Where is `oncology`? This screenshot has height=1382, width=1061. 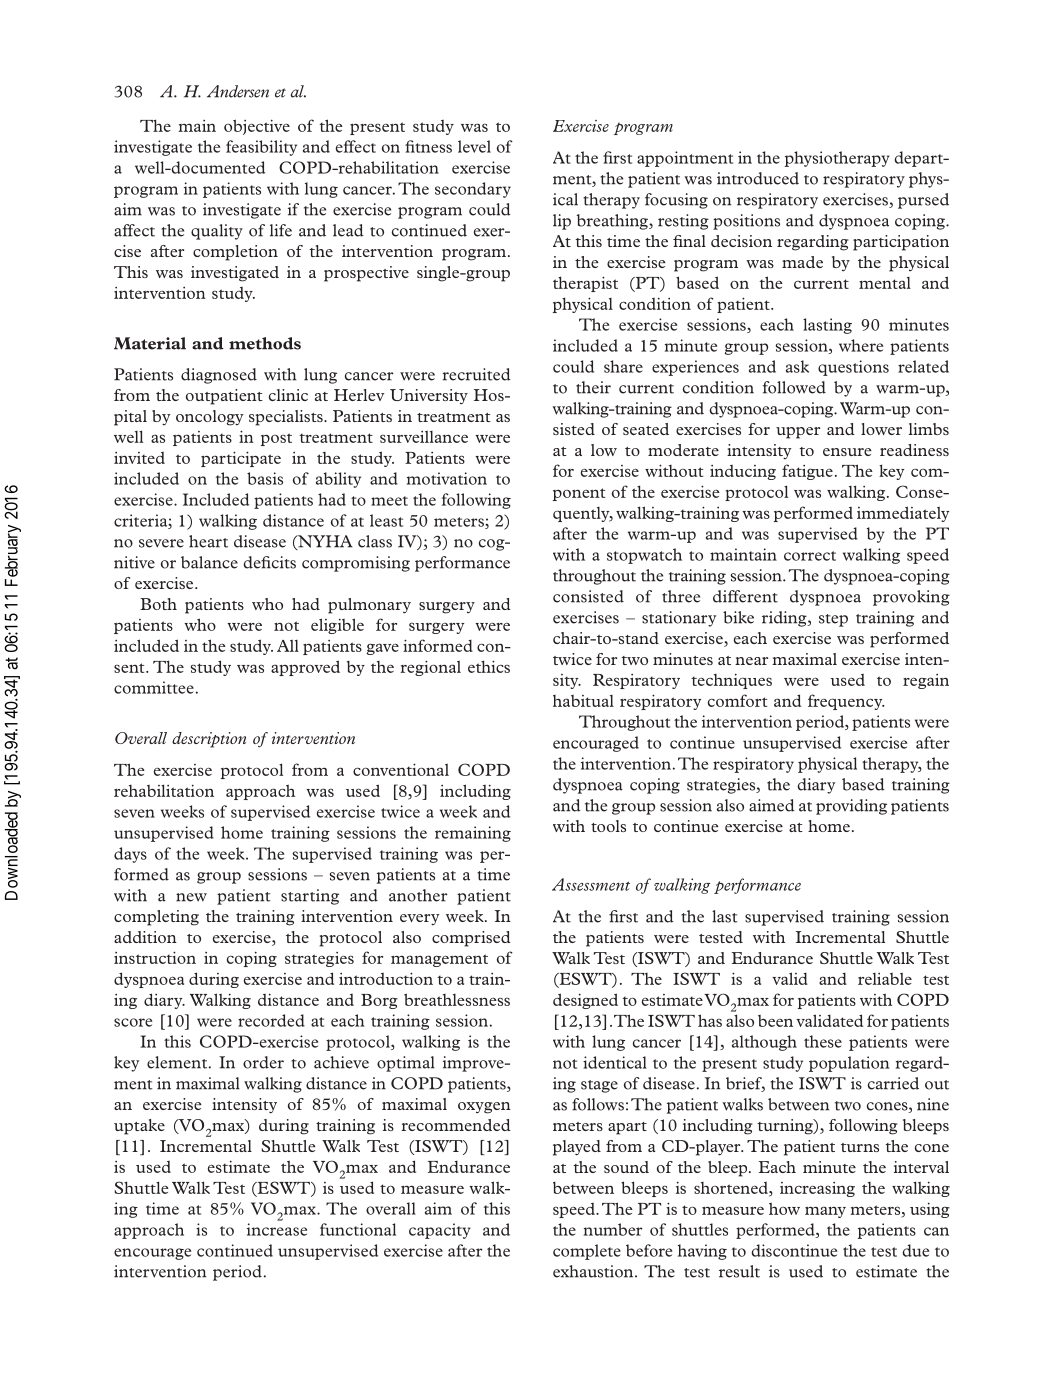
oncology is located at coordinates (210, 418).
